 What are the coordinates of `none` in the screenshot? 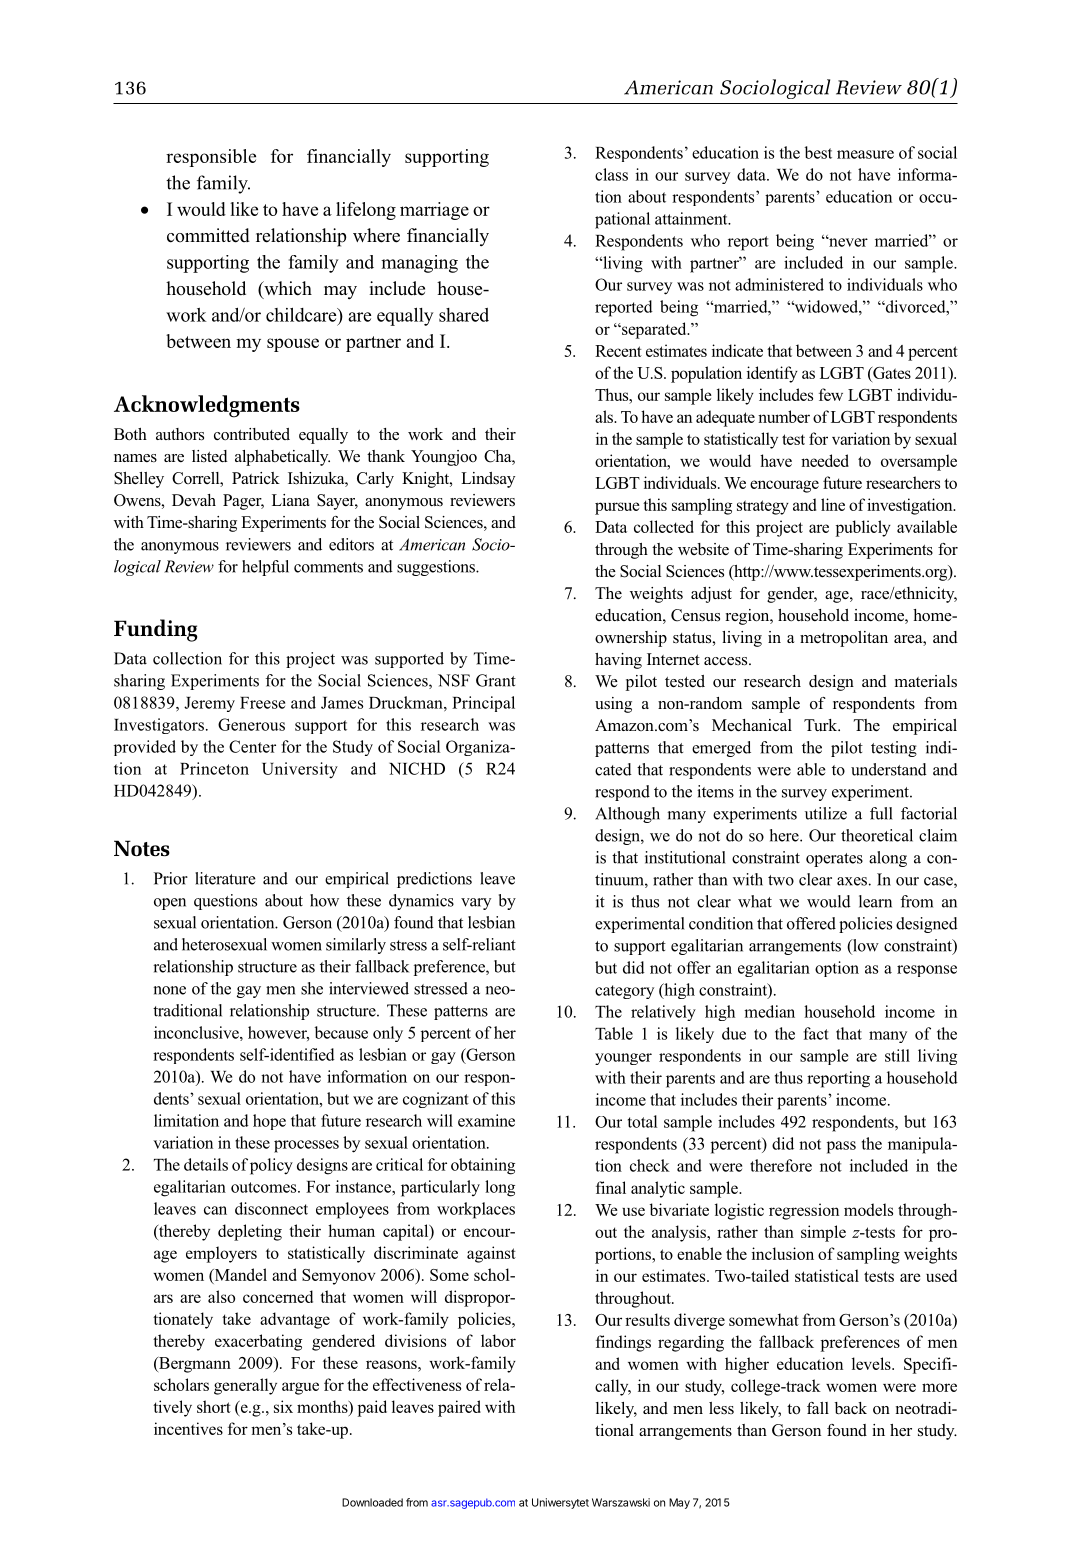 It's located at (169, 990).
